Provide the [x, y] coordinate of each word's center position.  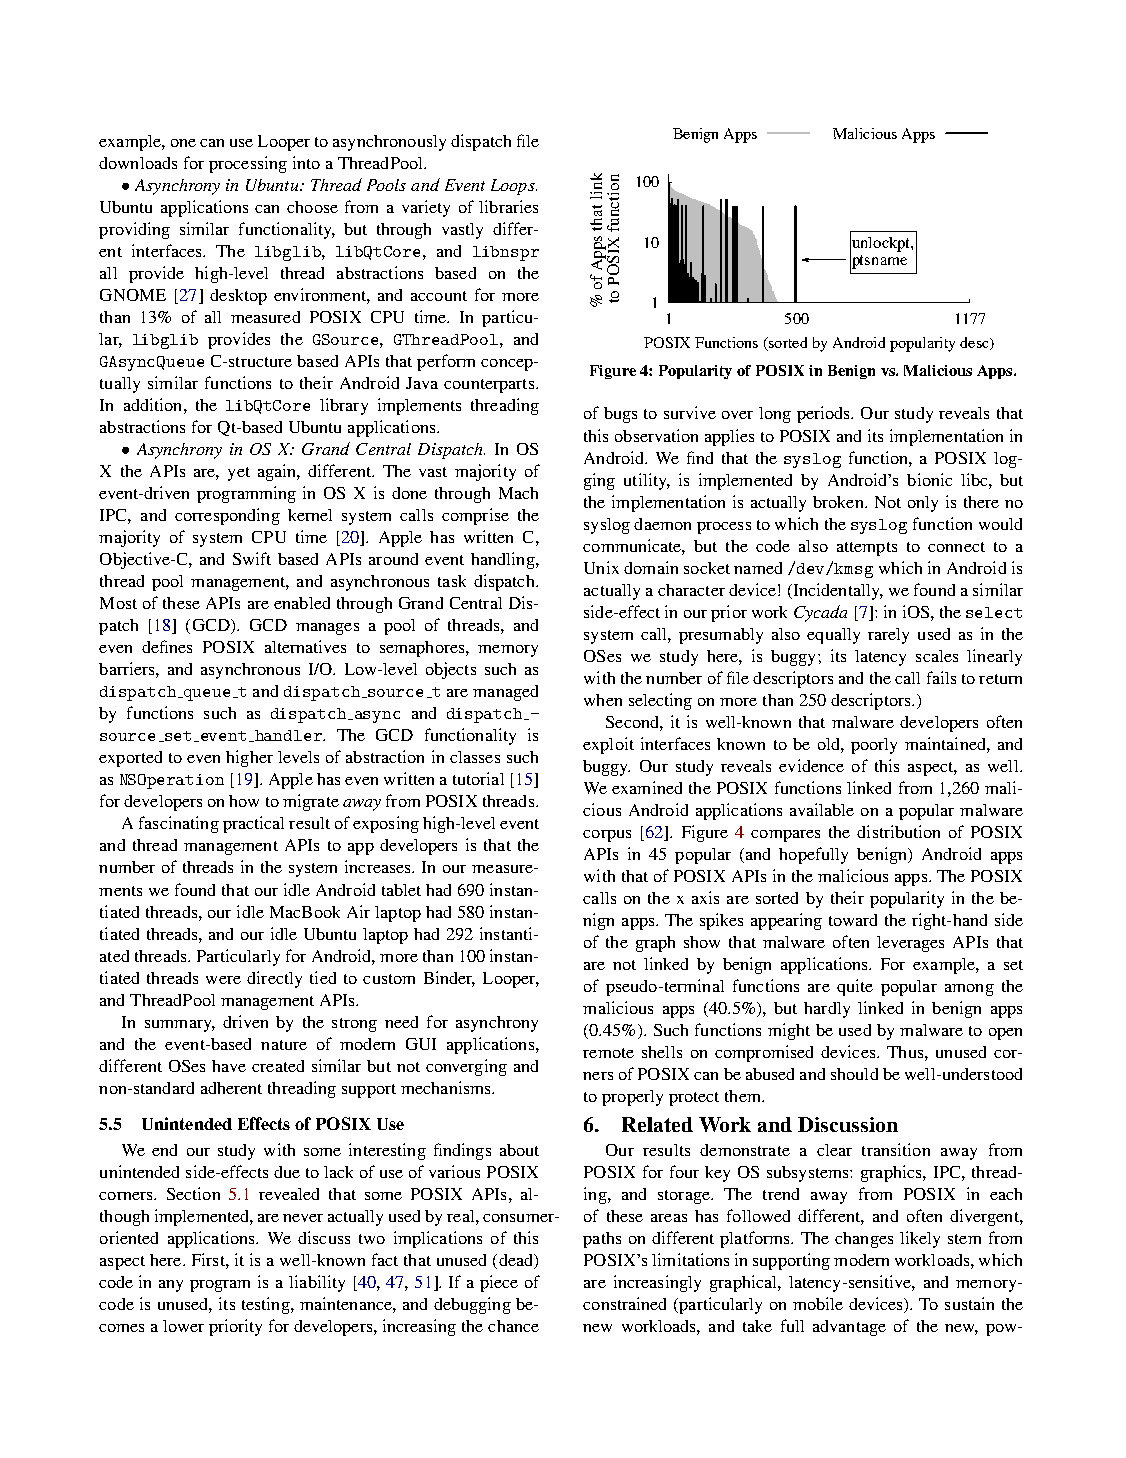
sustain [969, 1303]
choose [312, 207]
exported [130, 759]
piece [499, 1283]
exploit [608, 745]
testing [267, 1305]
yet [239, 474]
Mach [518, 493]
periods [824, 414]
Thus [906, 1052]
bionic [929, 479]
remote [608, 1053]
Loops [514, 187]
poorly [874, 746]
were [223, 980]
